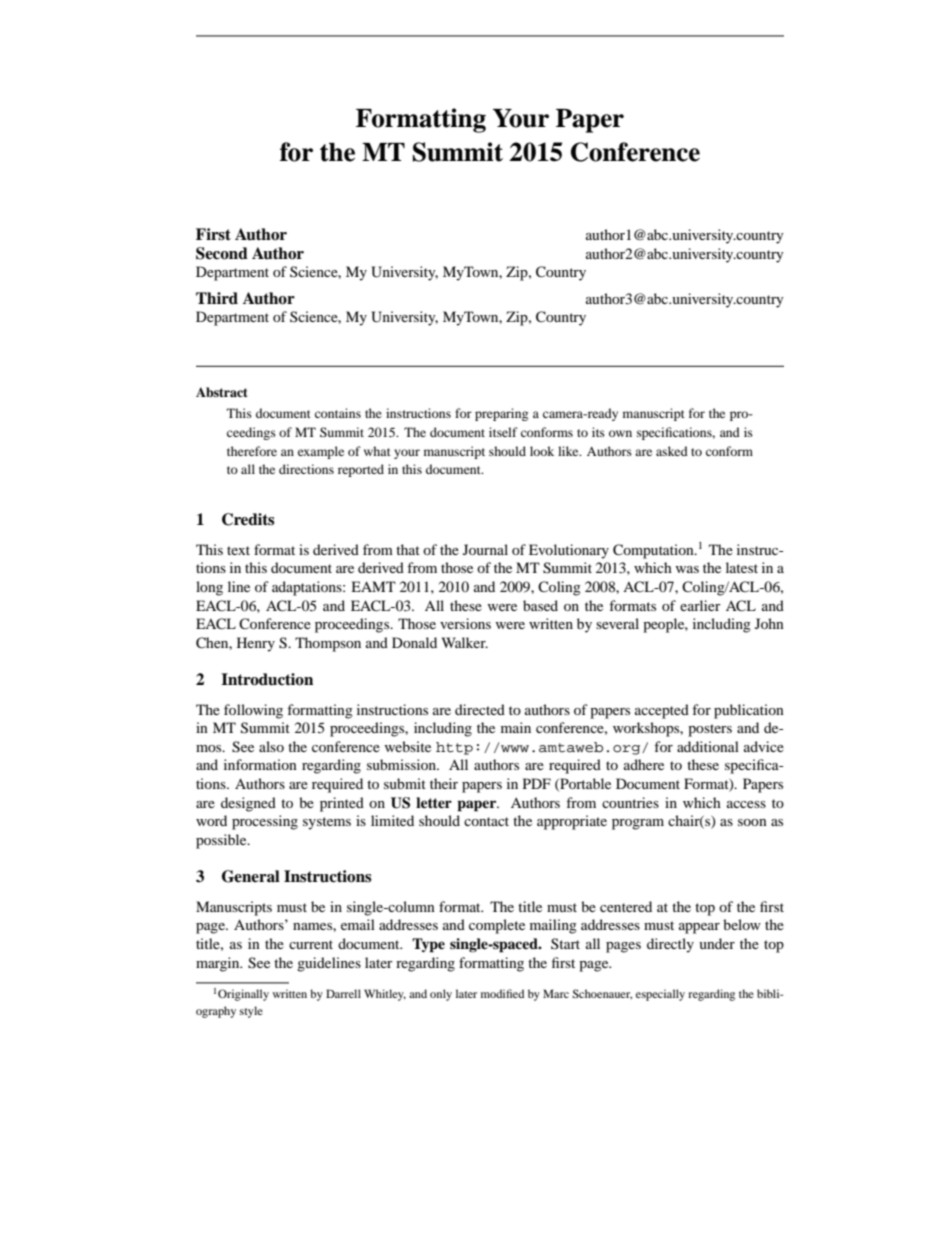 The image size is (952, 1233). Describe the element at coordinates (248, 804) in the document. I see `designed` at that location.
